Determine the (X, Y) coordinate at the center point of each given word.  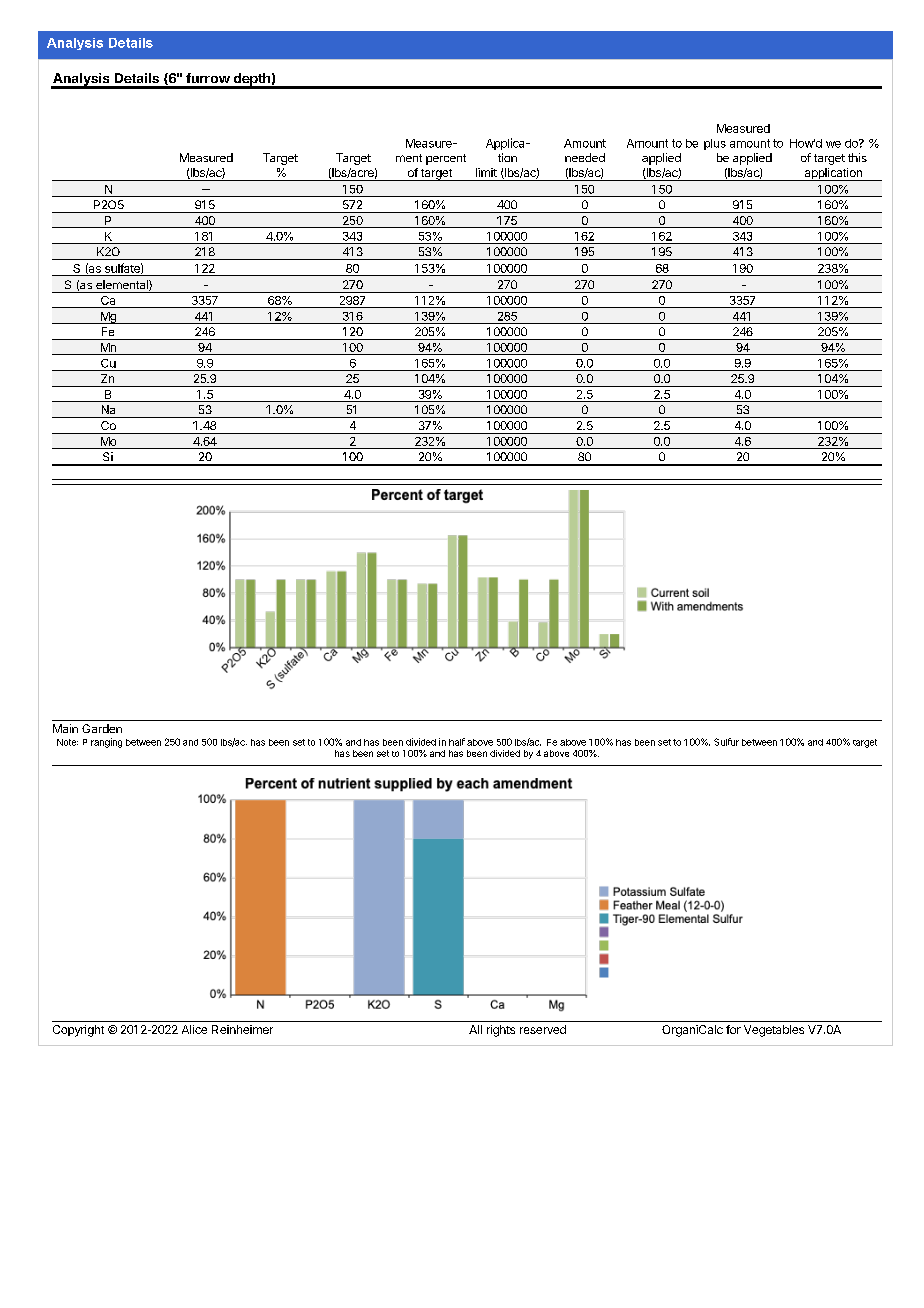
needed (585, 157)
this (857, 157)
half (457, 742)
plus (715, 144)
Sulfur (726, 742)
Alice (194, 1029)
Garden (102, 728)
